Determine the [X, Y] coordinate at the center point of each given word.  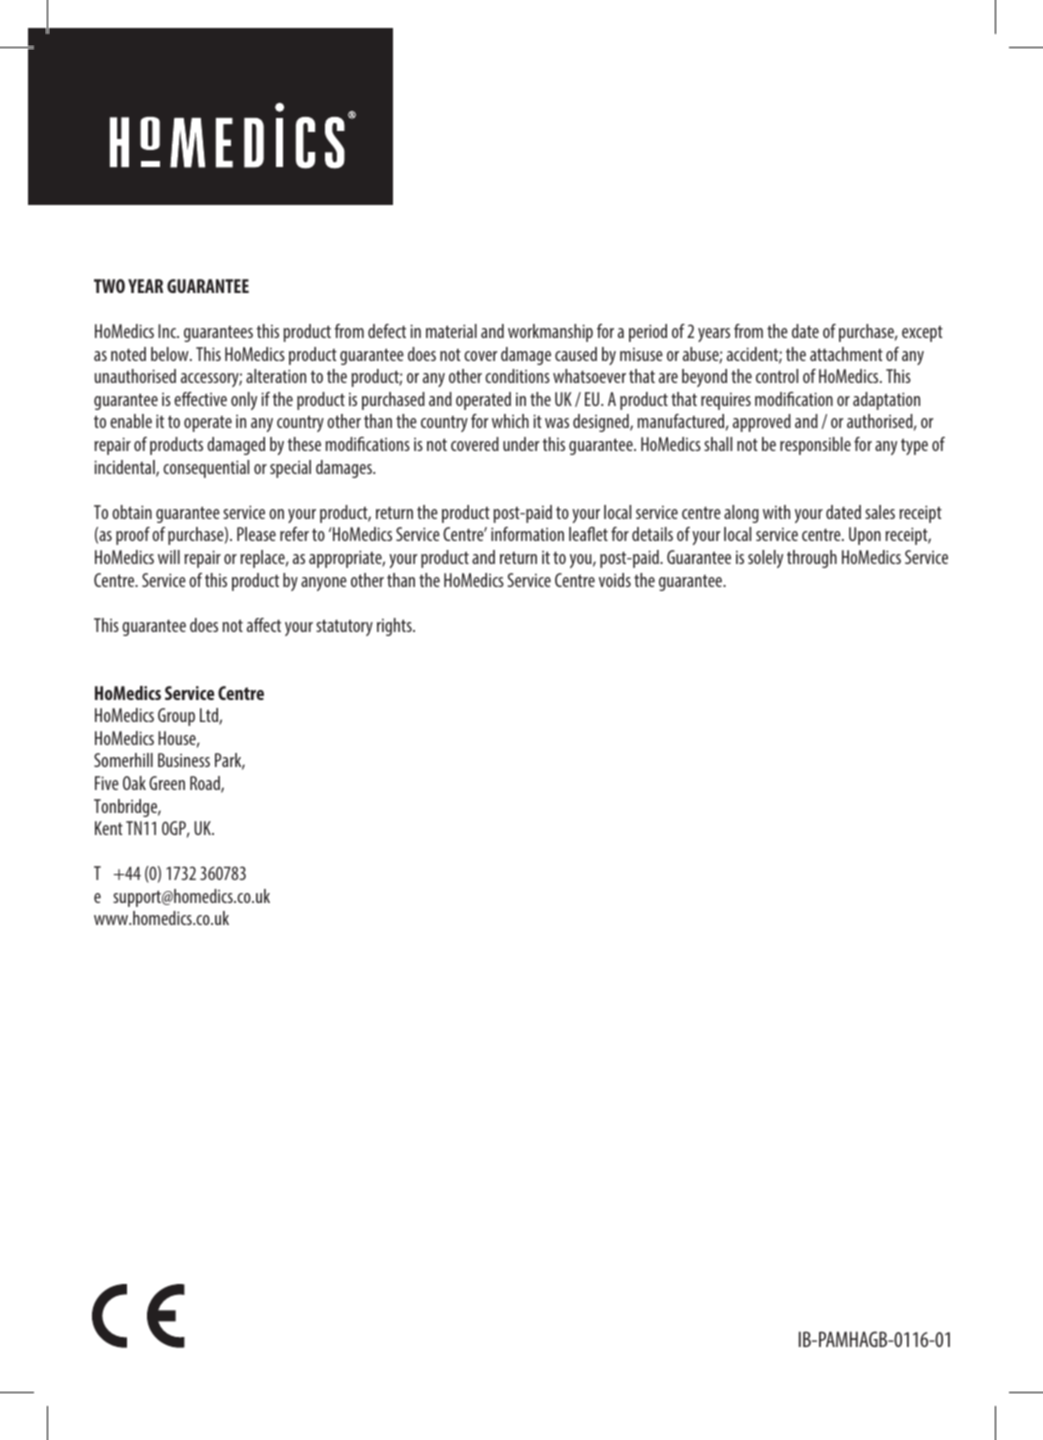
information [527, 534]
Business [184, 760]
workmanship [550, 333]
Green [167, 783]
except [922, 334]
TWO [109, 286]
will [169, 557]
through [812, 559]
